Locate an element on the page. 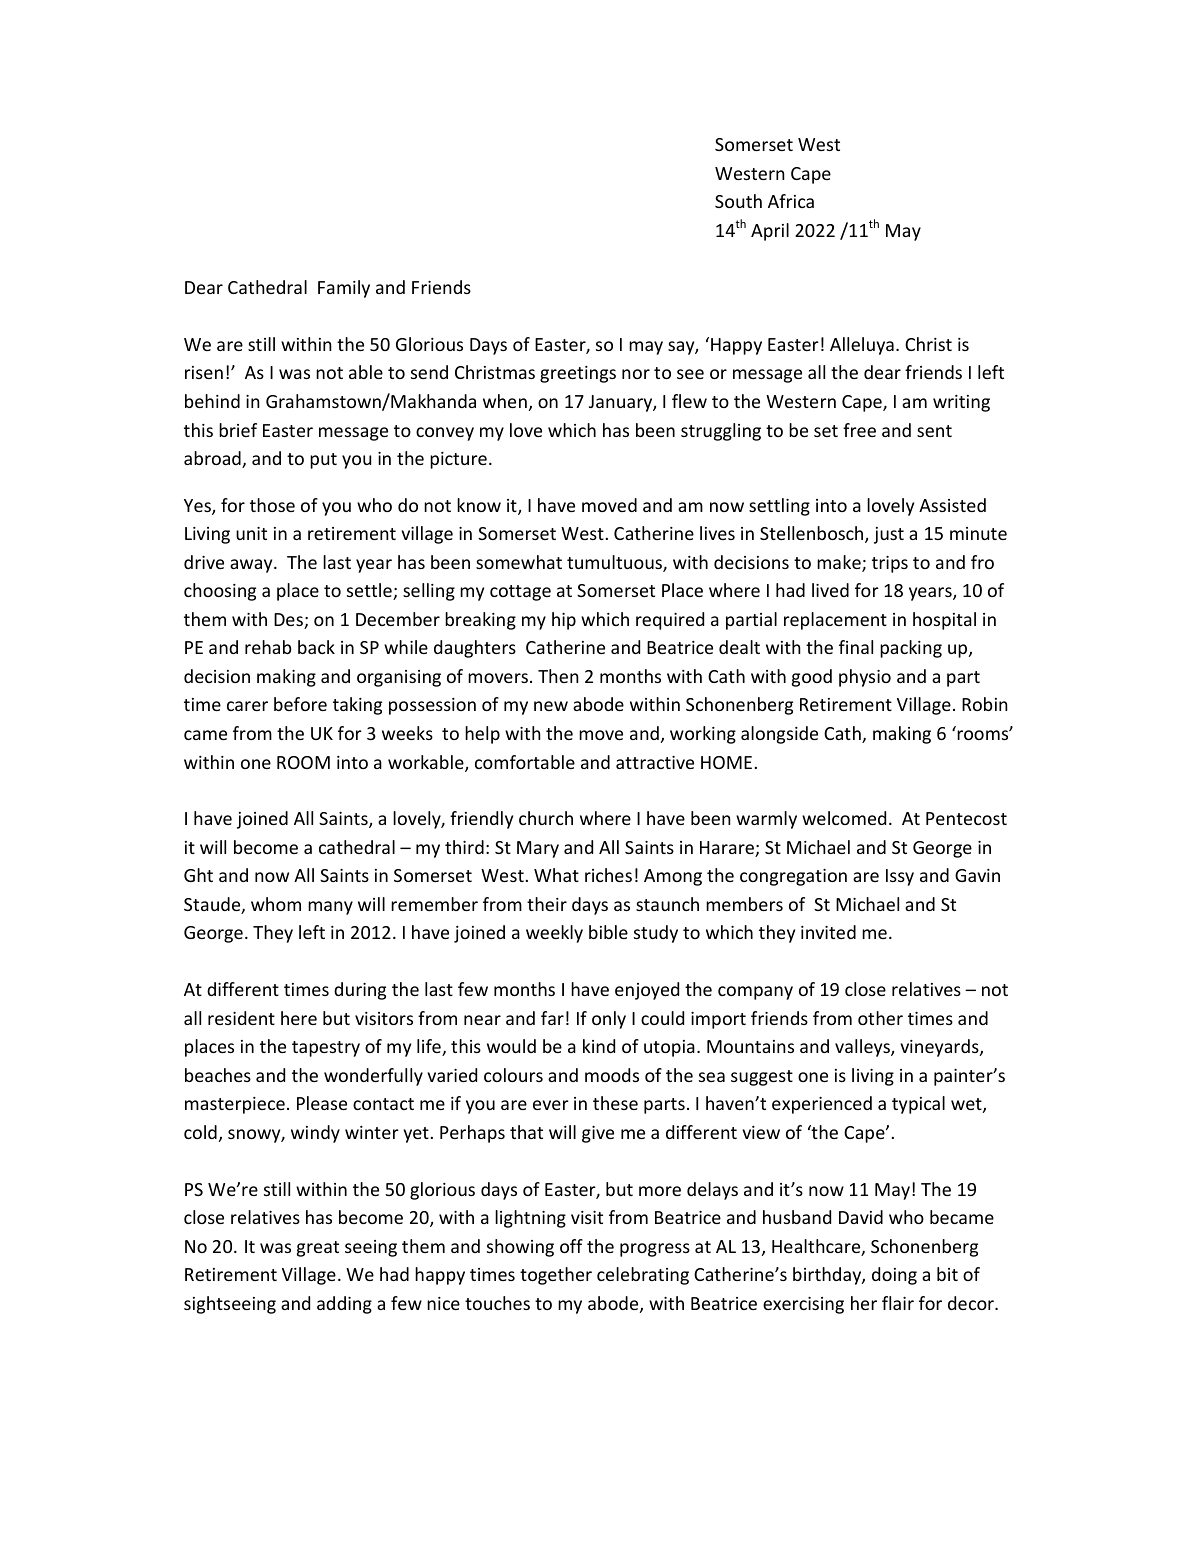 The height and width of the document is (1555, 1201). together is located at coordinates (556, 1276).
